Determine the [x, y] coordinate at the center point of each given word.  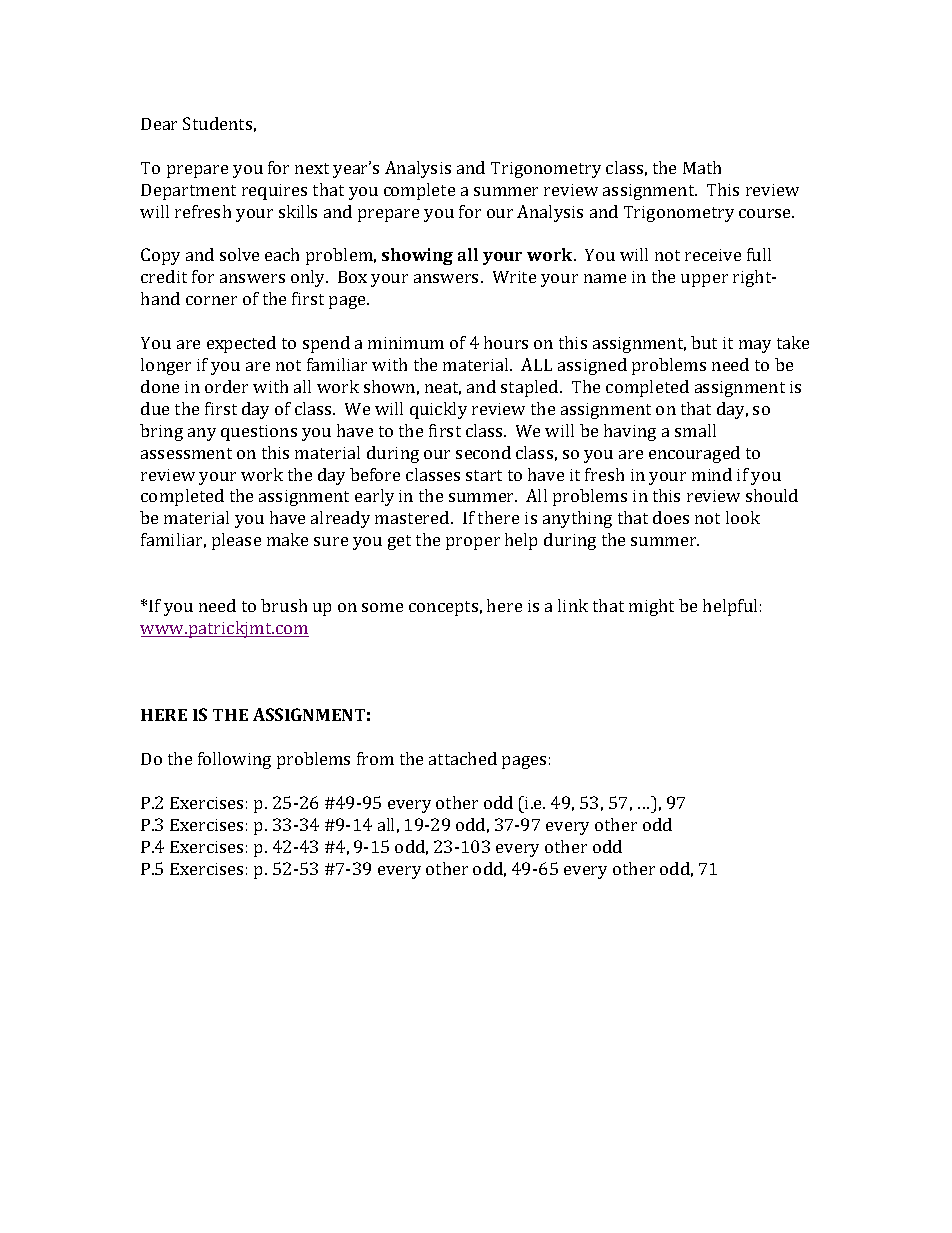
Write [514, 277]
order [226, 386]
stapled [531, 388]
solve [239, 254]
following [234, 760]
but [704, 342]
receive [713, 255]
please [236, 541]
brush [284, 605]
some [382, 607]
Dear [159, 124]
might [651, 607]
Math [702, 167]
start [484, 475]
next [312, 168]
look [743, 517]
